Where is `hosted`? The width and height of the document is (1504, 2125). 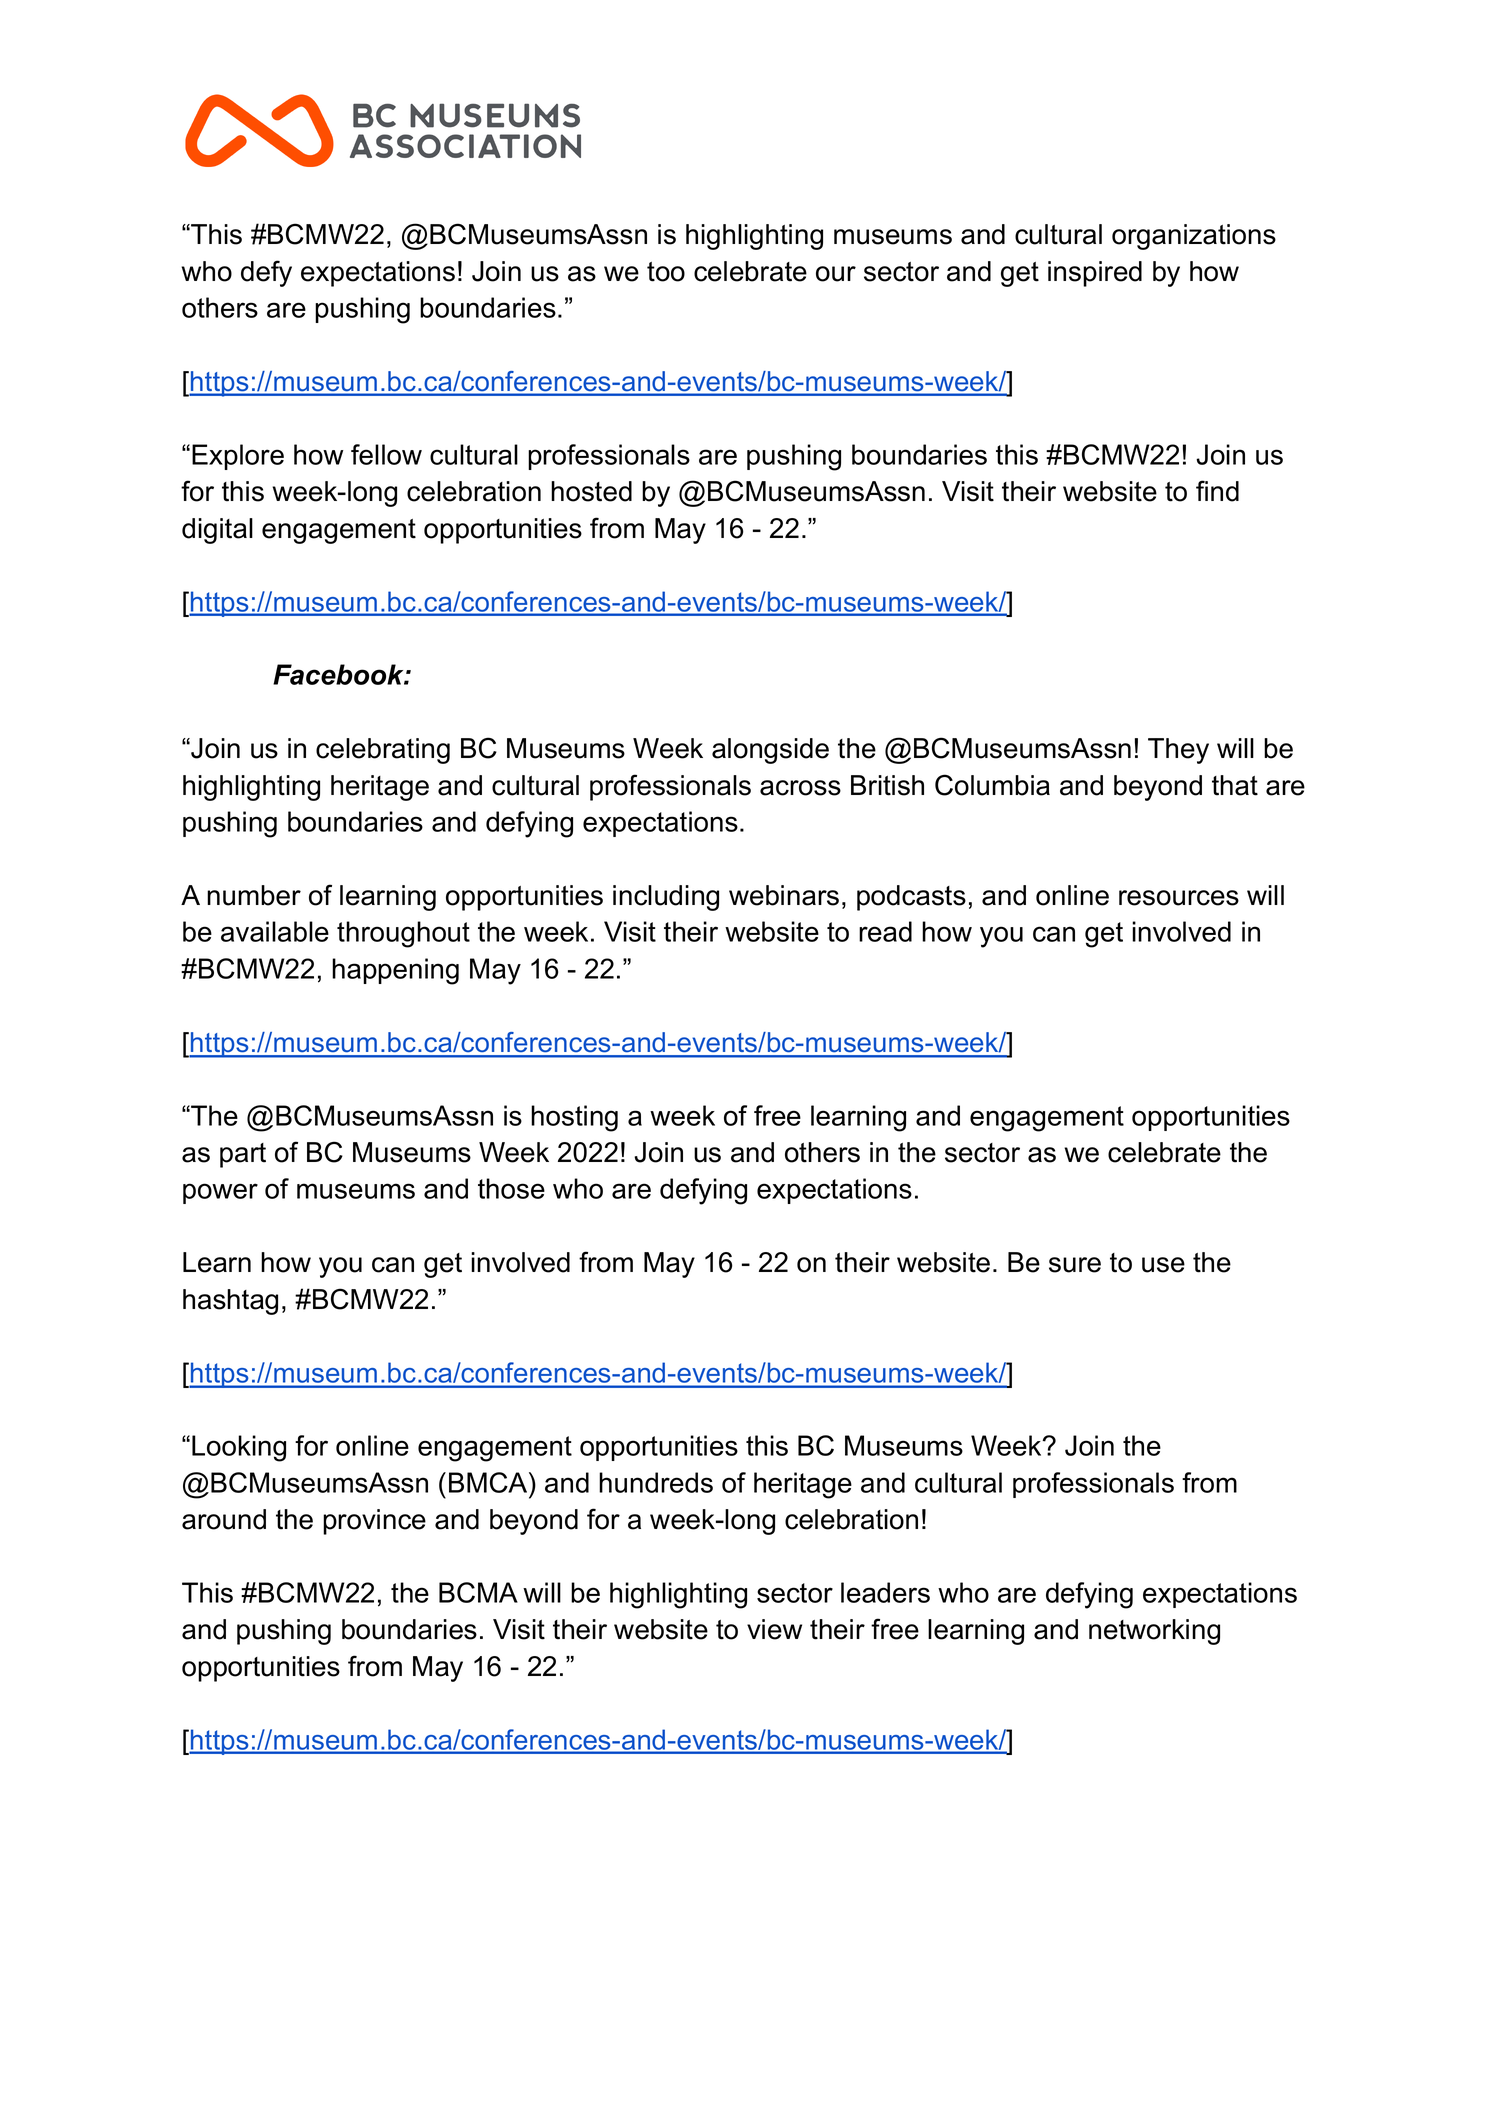
hosted is located at coordinates (591, 491).
